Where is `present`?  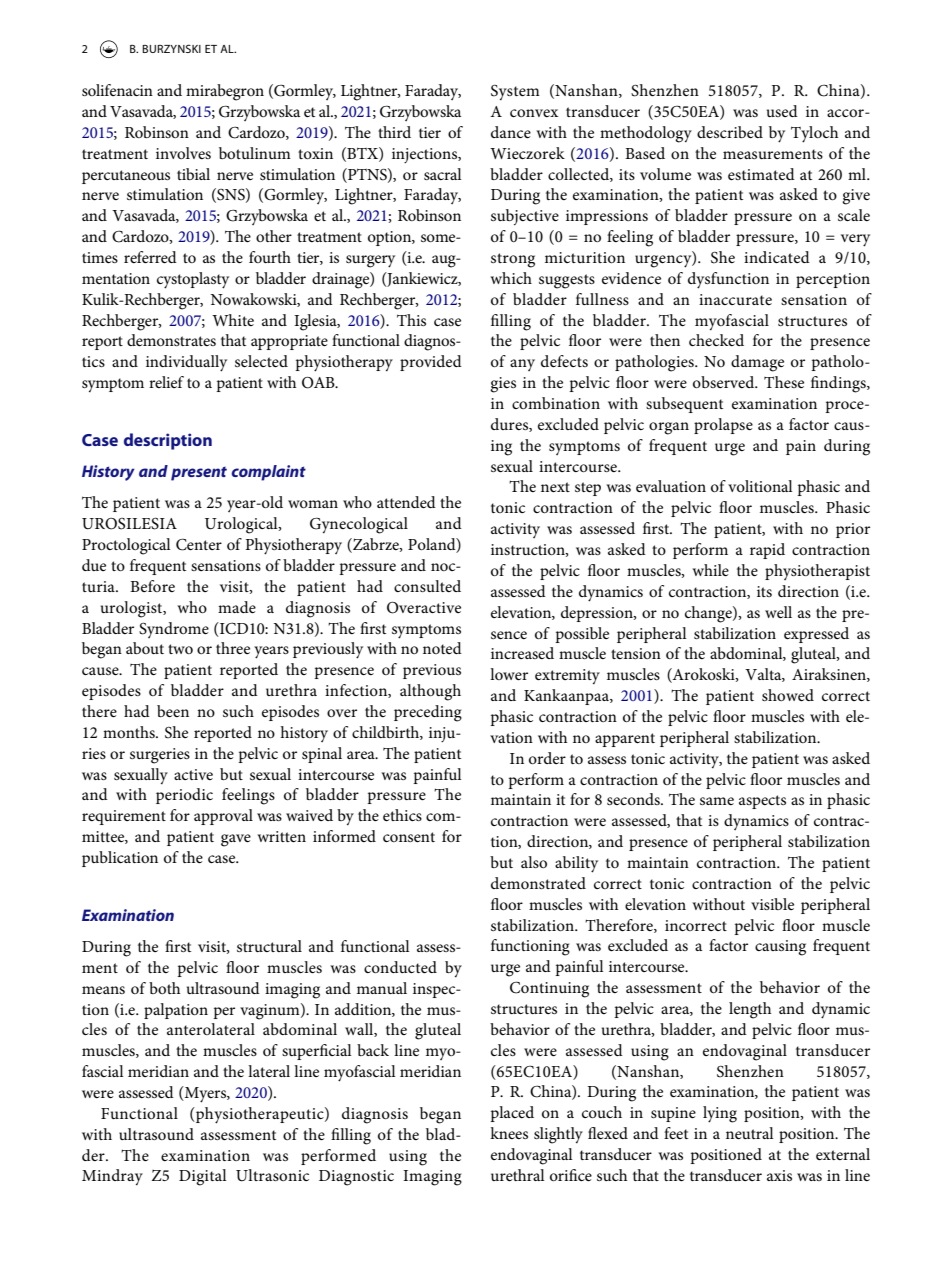
present is located at coordinates (199, 474).
